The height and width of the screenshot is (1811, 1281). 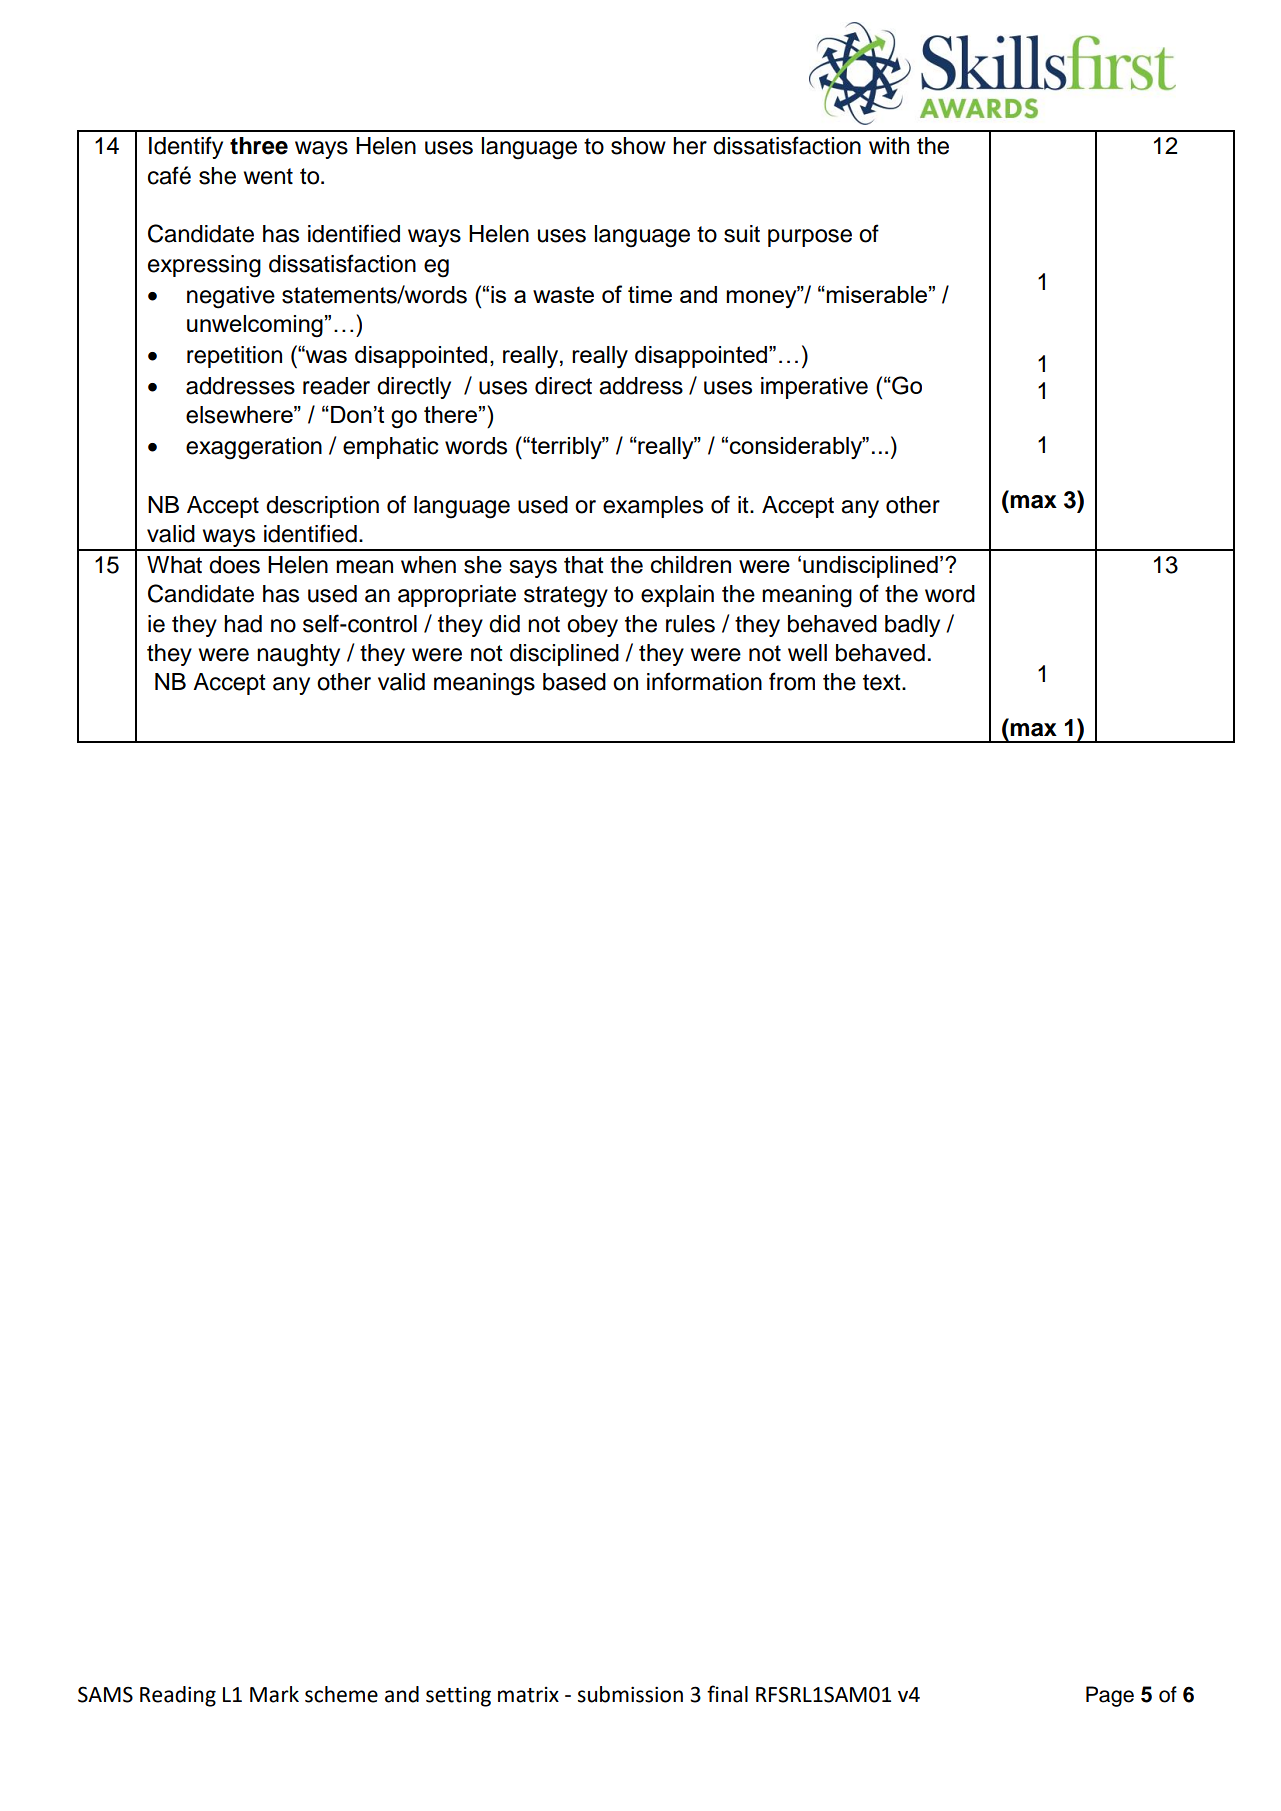 What do you see at coordinates (274, 1694) in the screenshot?
I see `Mark` at bounding box center [274, 1694].
